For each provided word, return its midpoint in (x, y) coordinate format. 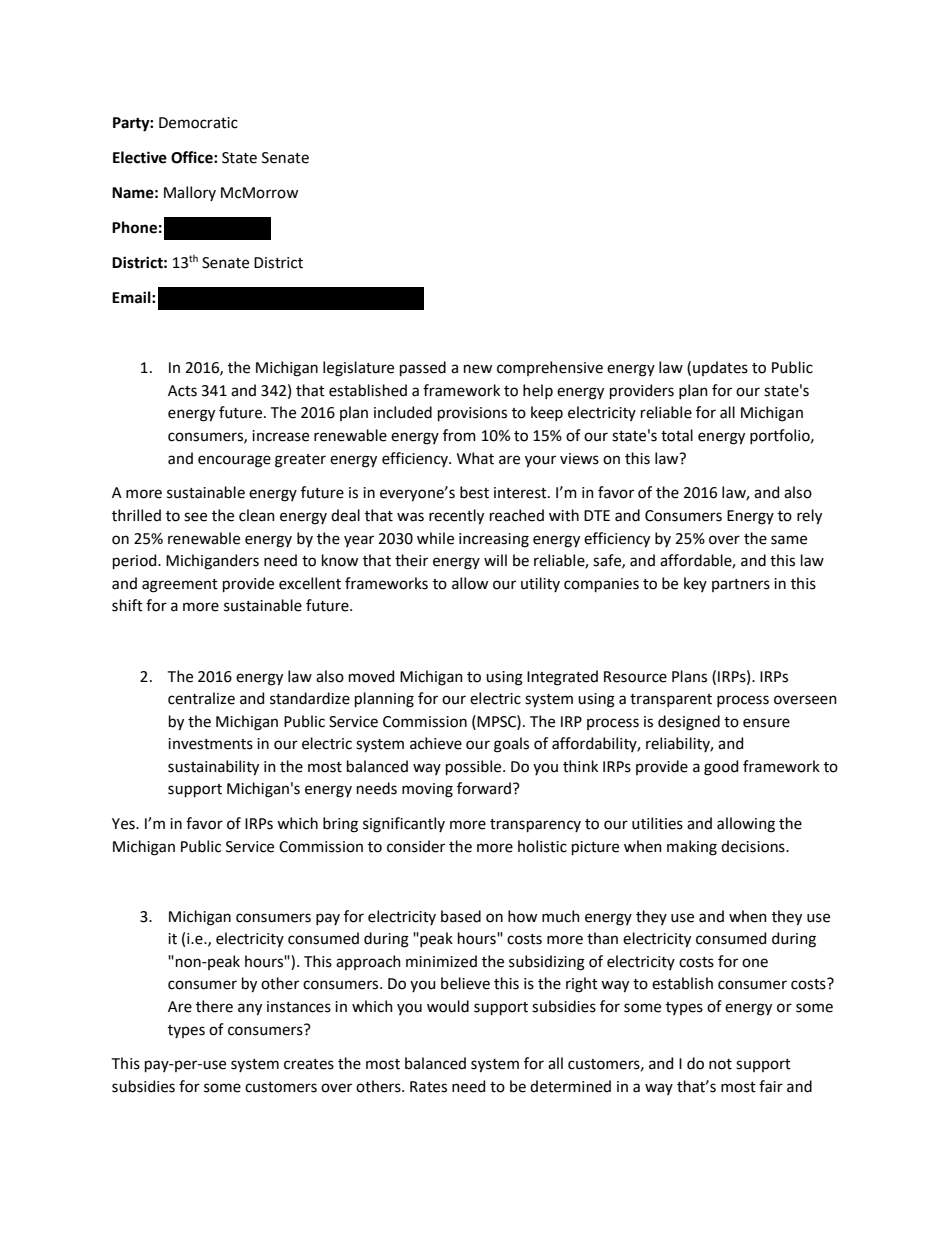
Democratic (198, 123)
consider (416, 846)
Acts (182, 391)
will (495, 560)
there (214, 1006)
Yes (124, 824)
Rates (428, 1087)
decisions (754, 846)
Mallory (190, 193)
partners (741, 585)
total (677, 435)
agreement (180, 586)
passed (423, 368)
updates (720, 368)
